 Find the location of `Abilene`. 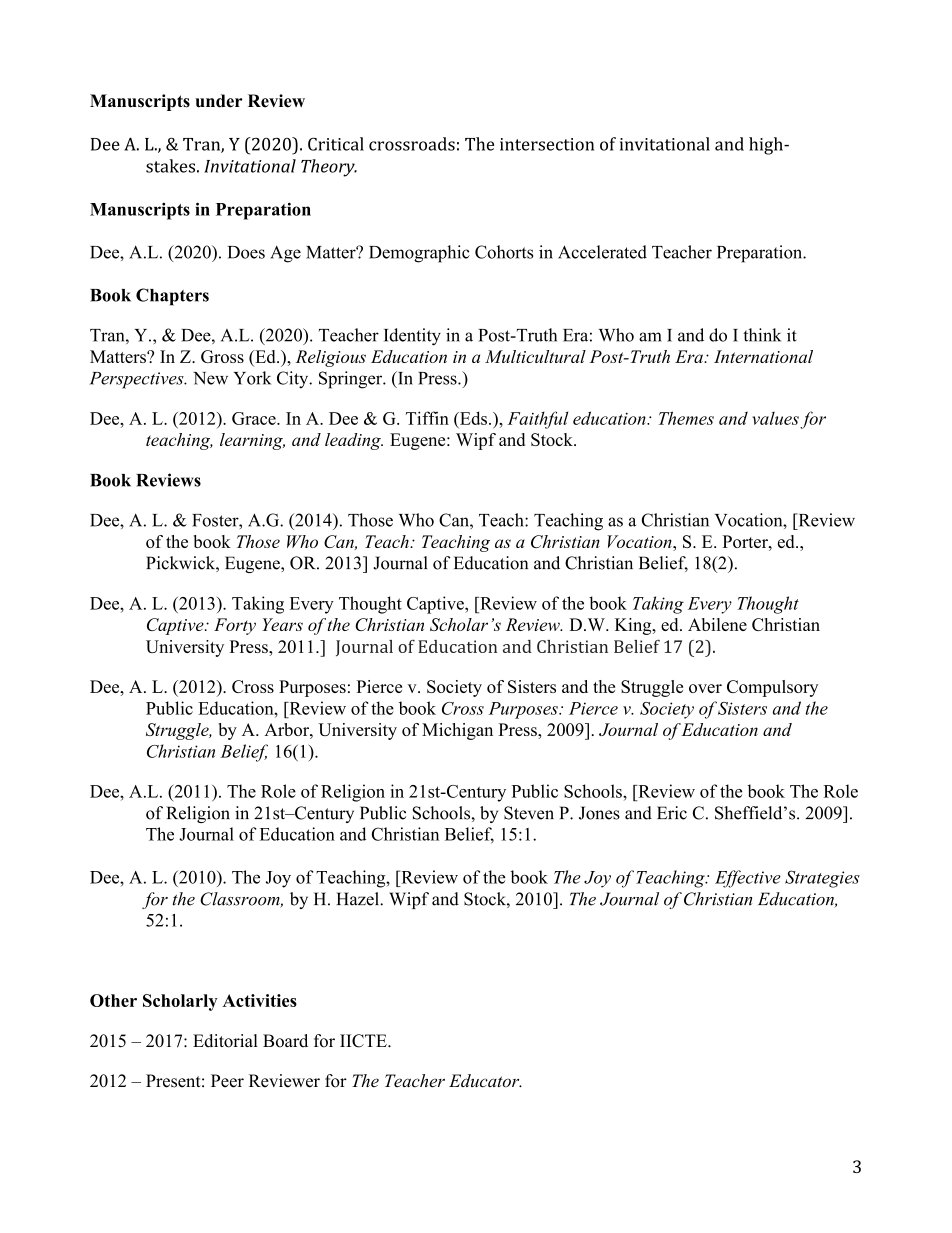

Abilene is located at coordinates (717, 624).
